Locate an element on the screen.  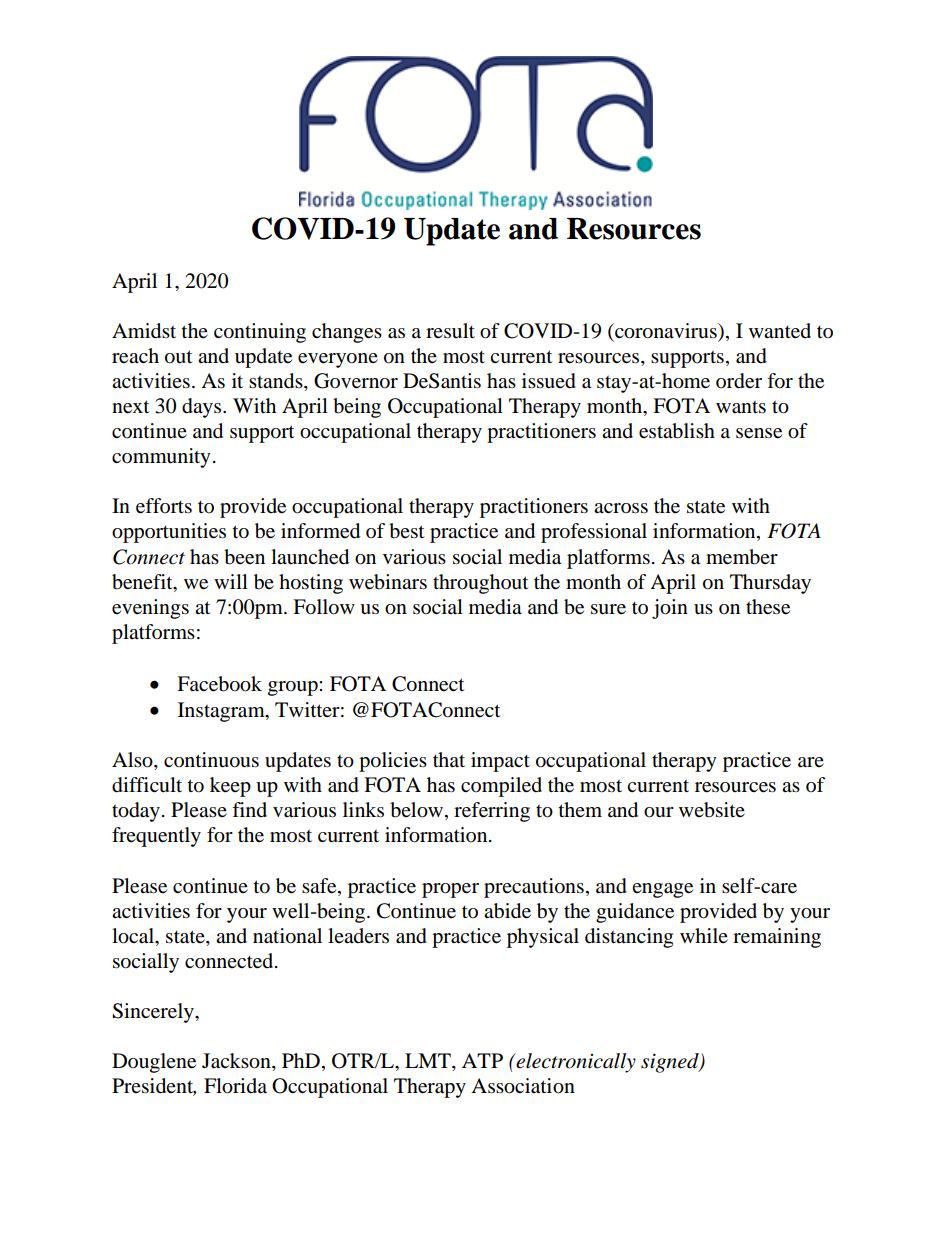
coronavirus is located at coordinates (666, 332).
